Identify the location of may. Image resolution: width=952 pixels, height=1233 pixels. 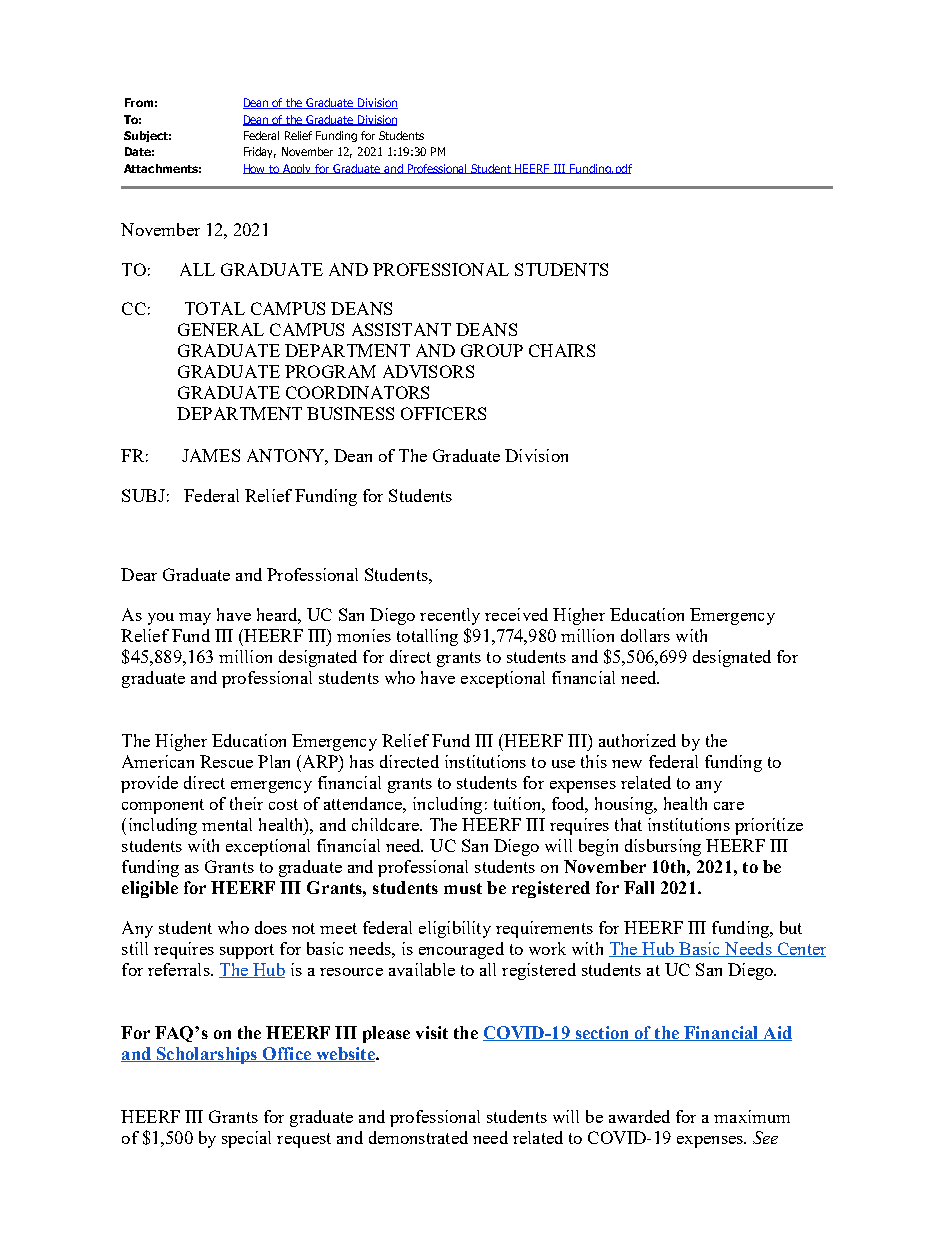
(195, 619).
